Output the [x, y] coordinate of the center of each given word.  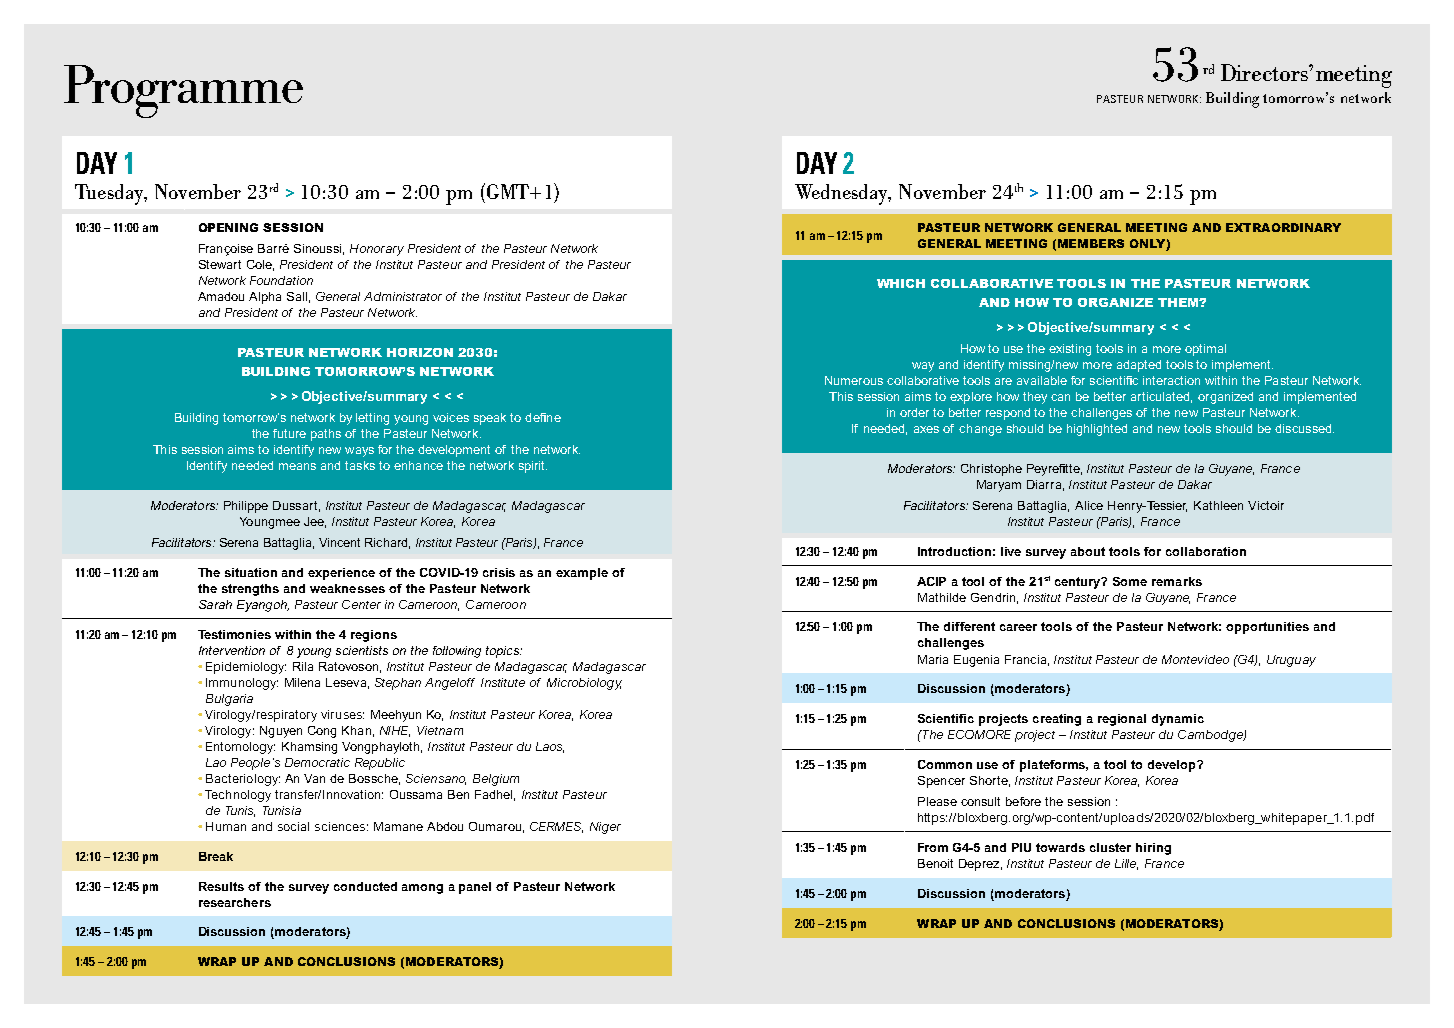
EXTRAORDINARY [1283, 227]
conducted [365, 886]
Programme [183, 91]
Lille [1126, 864]
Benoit [935, 863]
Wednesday [843, 194]
